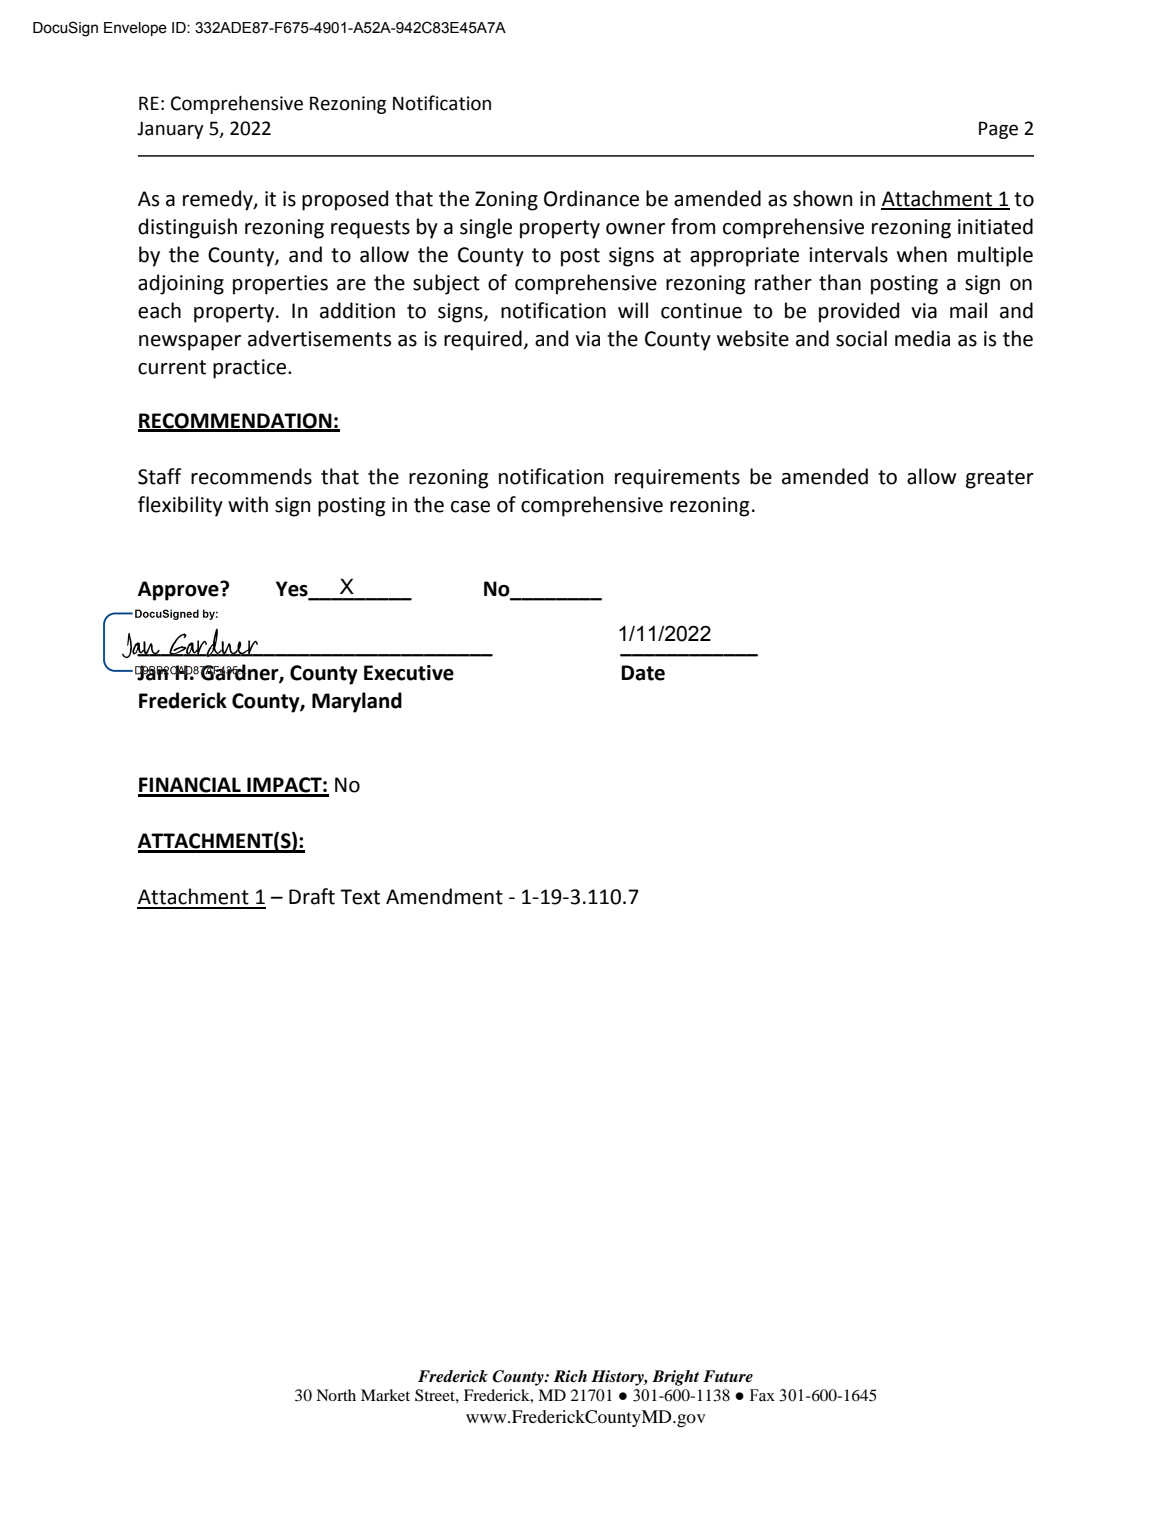  Describe the element at coordinates (823, 198) in the screenshot. I see `shown` at that location.
